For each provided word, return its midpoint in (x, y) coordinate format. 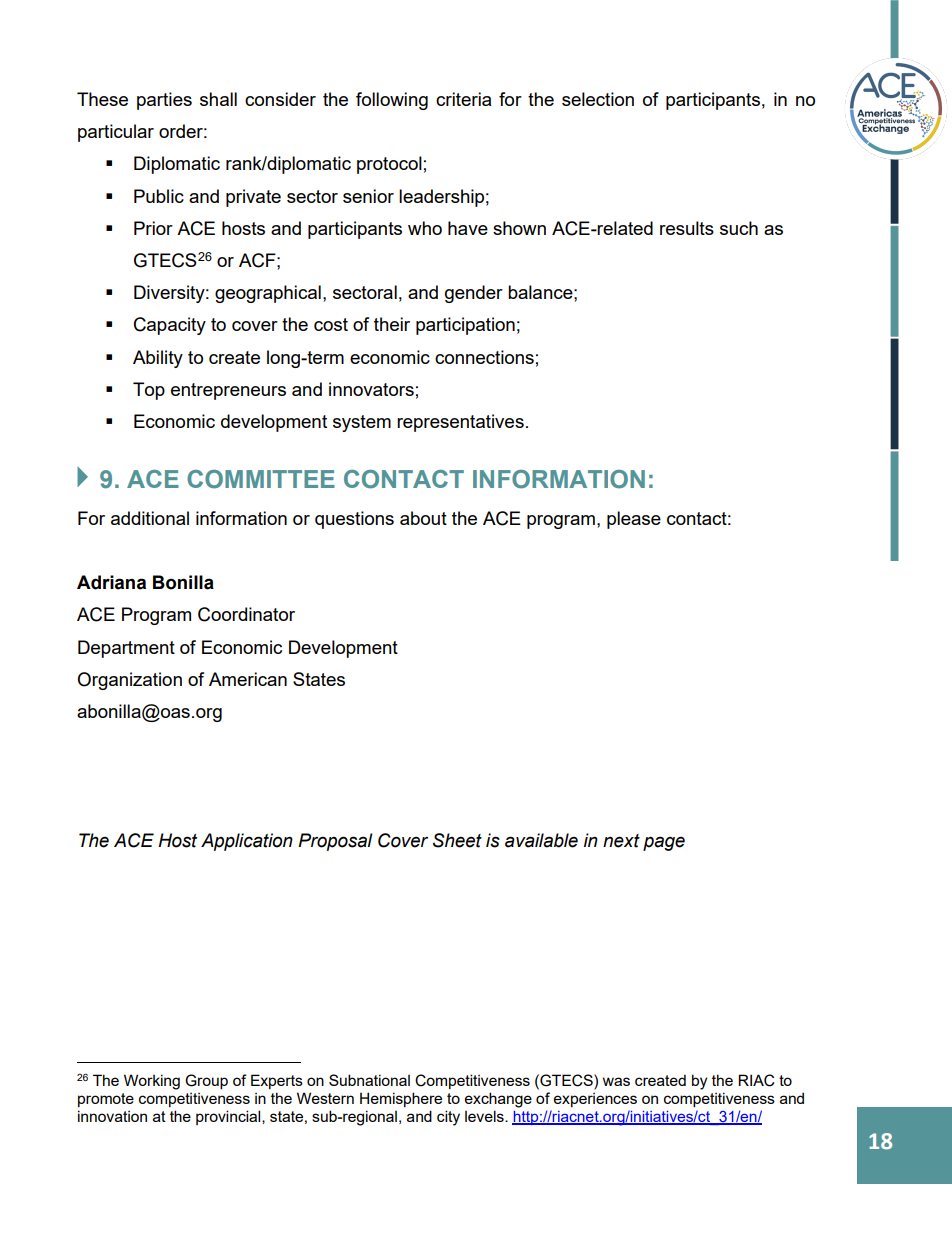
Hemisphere (401, 1099)
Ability (158, 359)
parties (164, 101)
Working (152, 1082)
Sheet (457, 840)
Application (247, 842)
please (634, 520)
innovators (371, 389)
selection (598, 99)
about (423, 518)
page (664, 843)
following (392, 101)
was (616, 1081)
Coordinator (246, 614)
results (687, 228)
